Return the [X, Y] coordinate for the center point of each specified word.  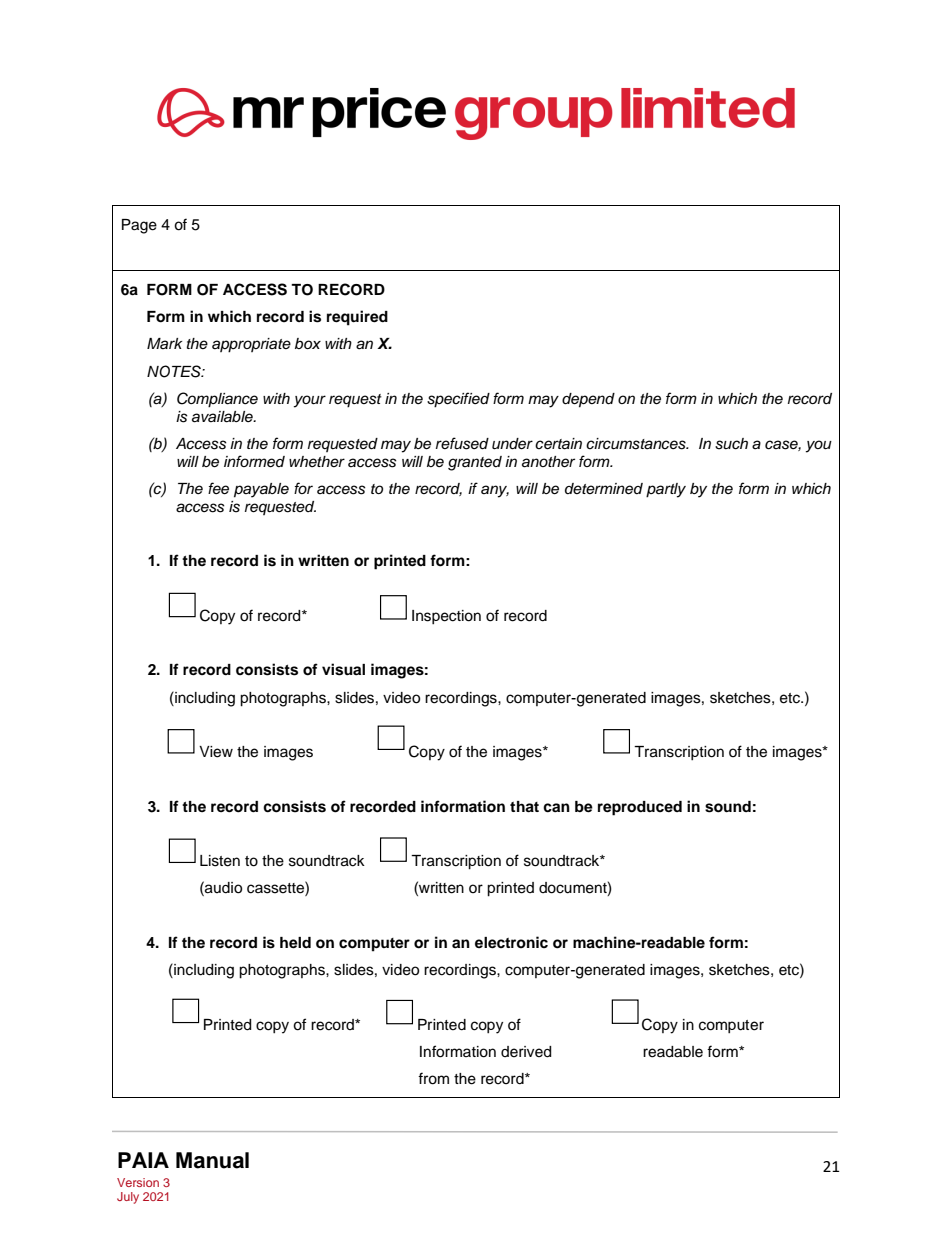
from [433, 1078]
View [216, 752]
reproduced [640, 808]
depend [588, 400]
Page [139, 226]
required [357, 318]
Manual [212, 1160]
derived [526, 1052]
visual [343, 669]
